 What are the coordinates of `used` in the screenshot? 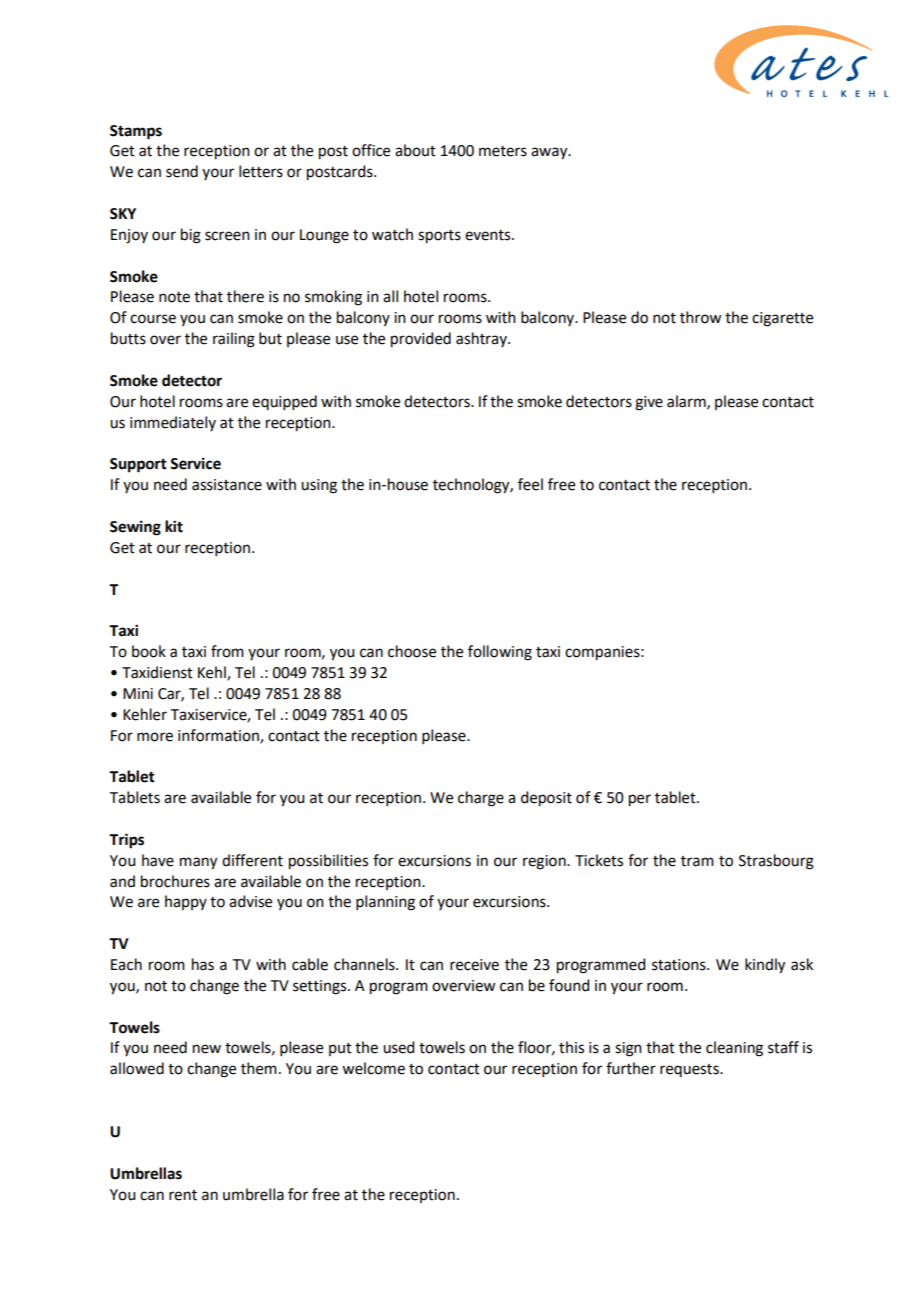 It's located at (398, 1047).
